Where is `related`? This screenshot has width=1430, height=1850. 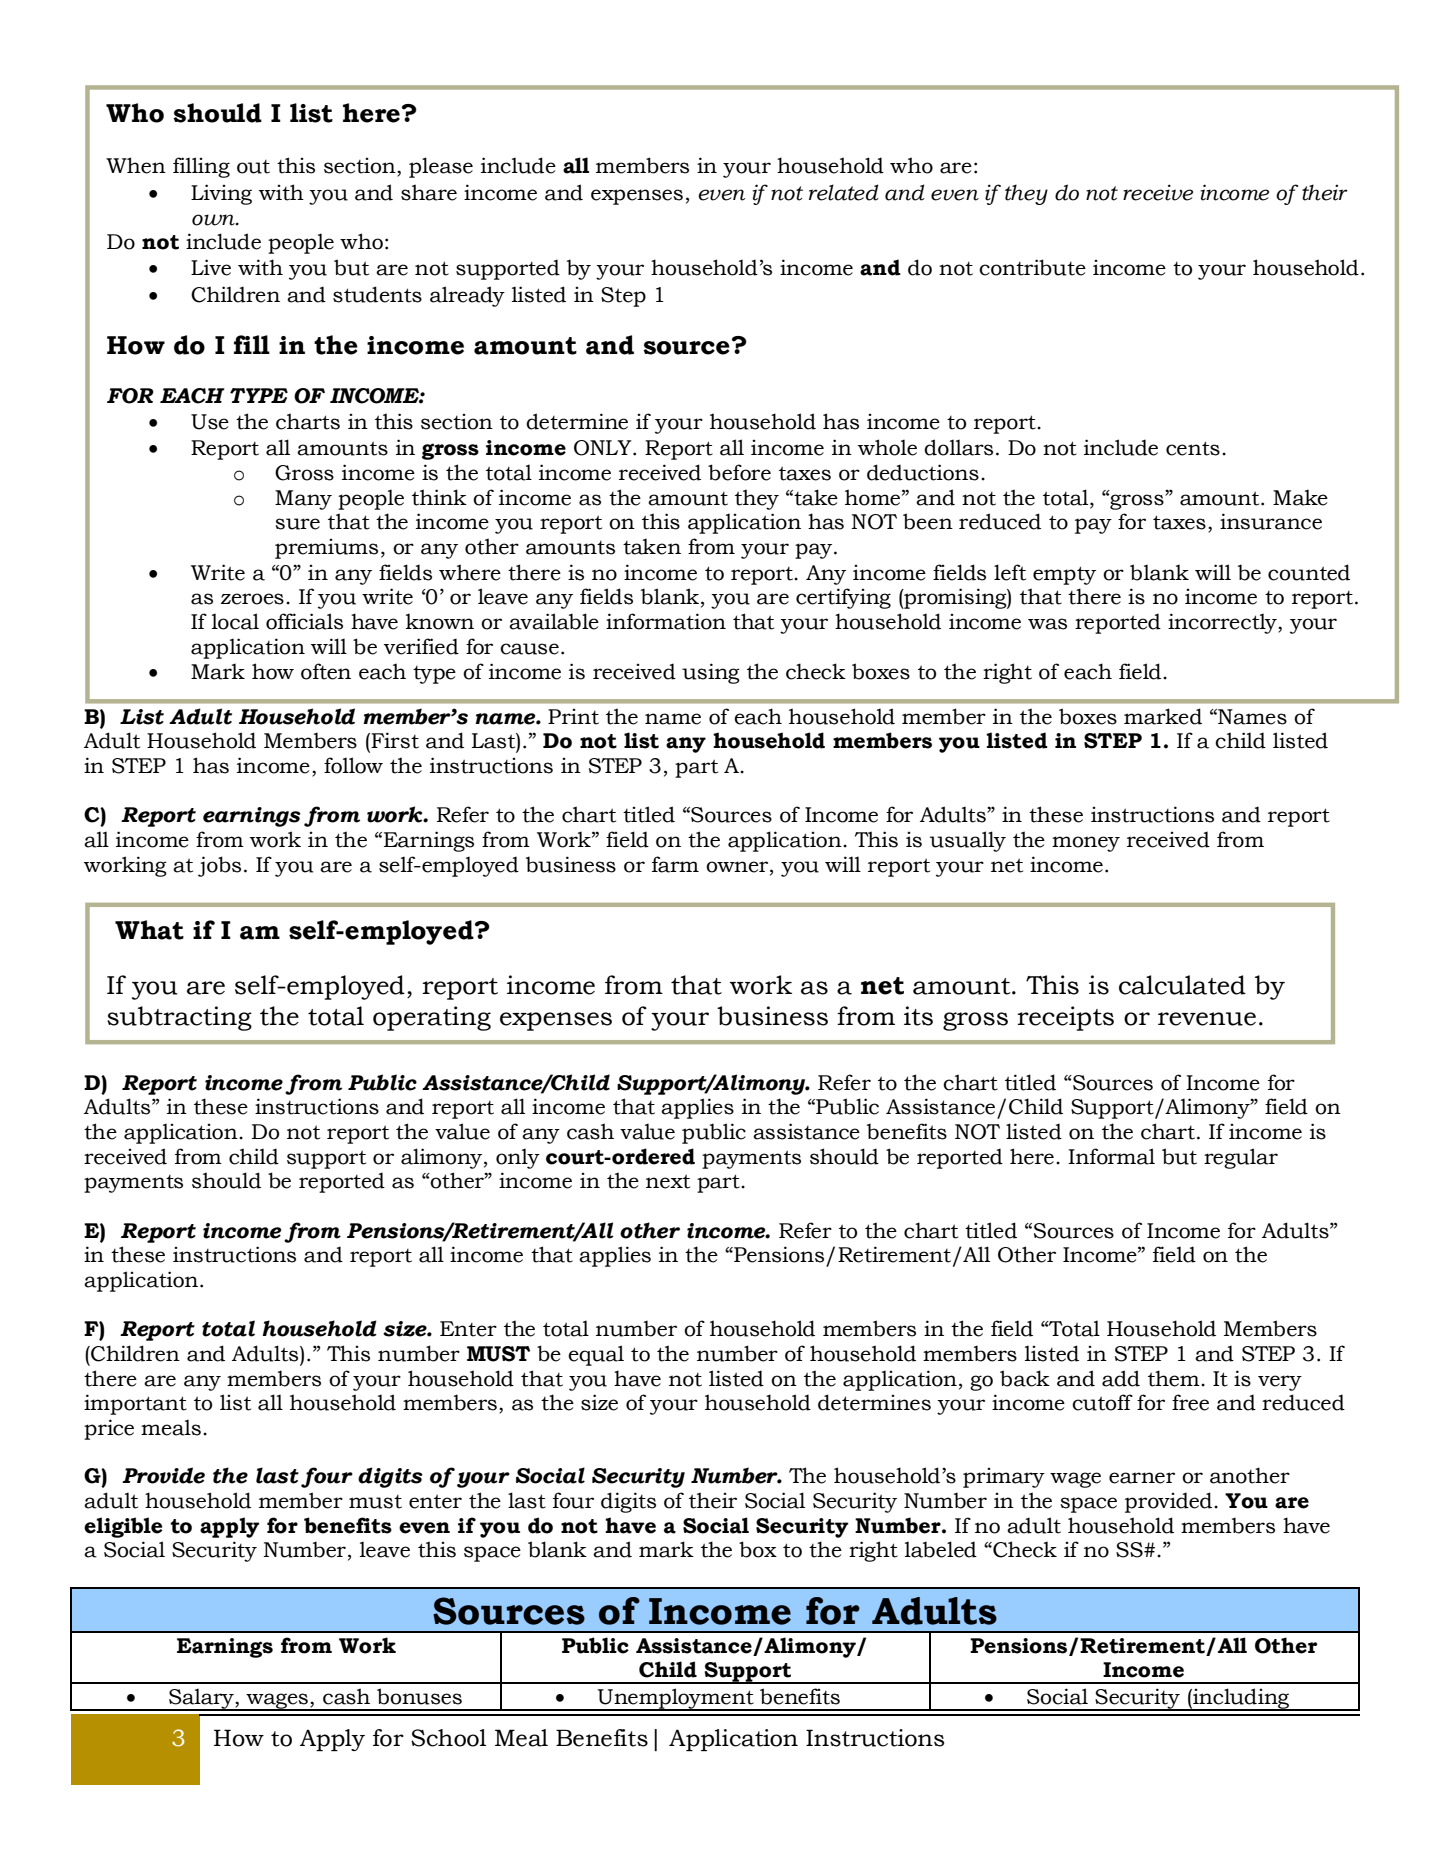
related is located at coordinates (844, 192).
